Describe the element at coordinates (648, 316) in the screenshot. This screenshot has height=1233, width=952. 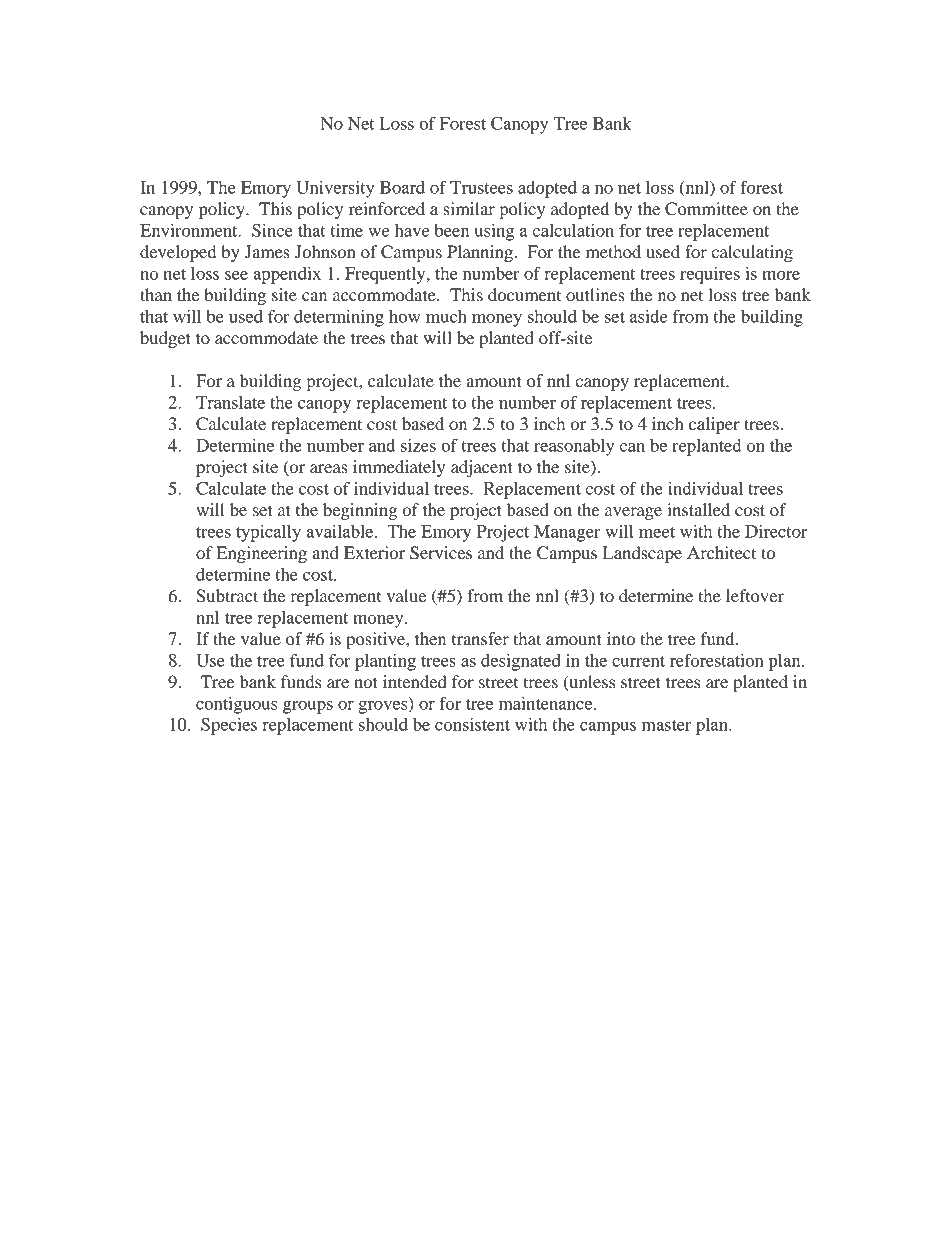
I see `aside` at that location.
